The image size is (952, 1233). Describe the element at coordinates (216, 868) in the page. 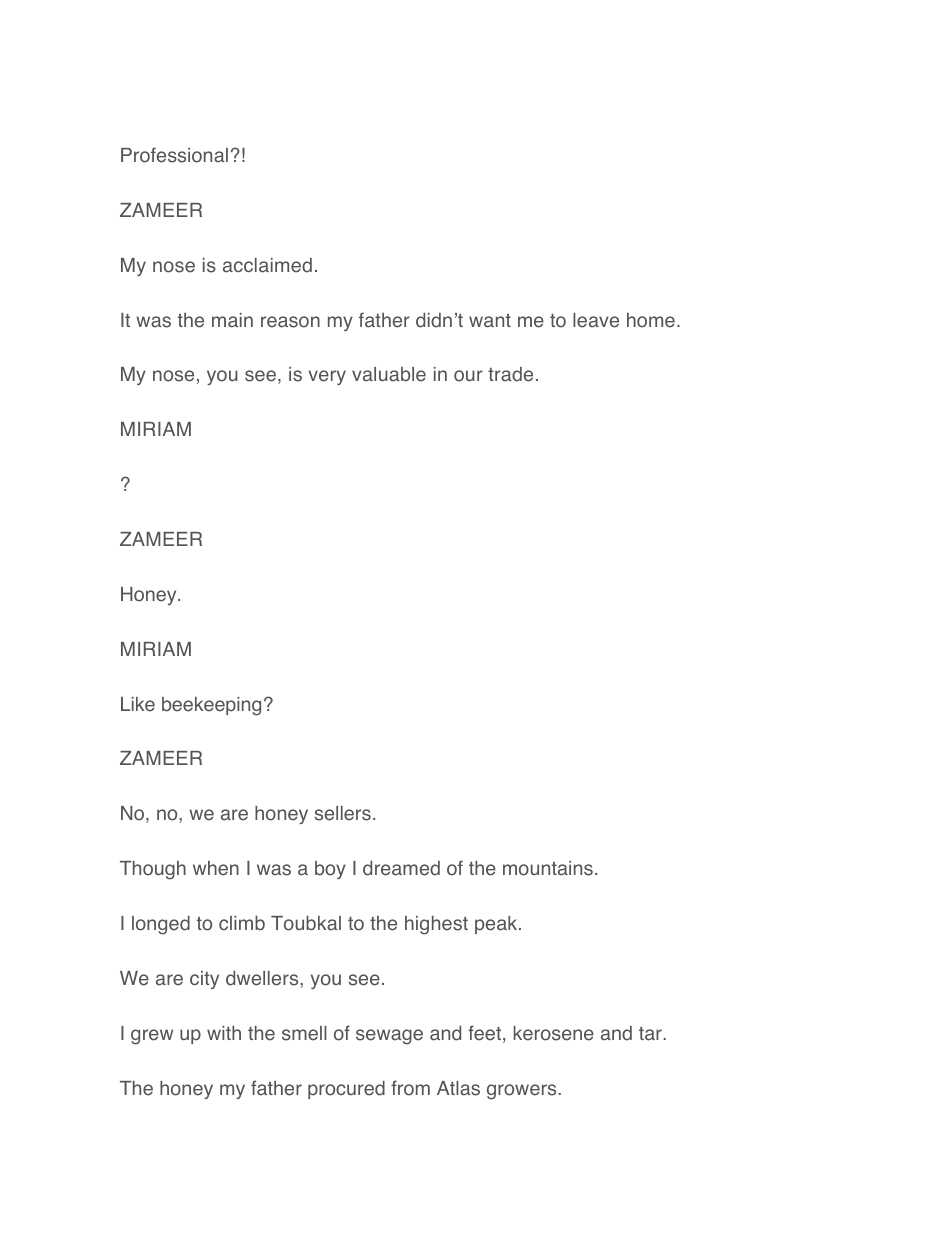

I see `when` at that location.
